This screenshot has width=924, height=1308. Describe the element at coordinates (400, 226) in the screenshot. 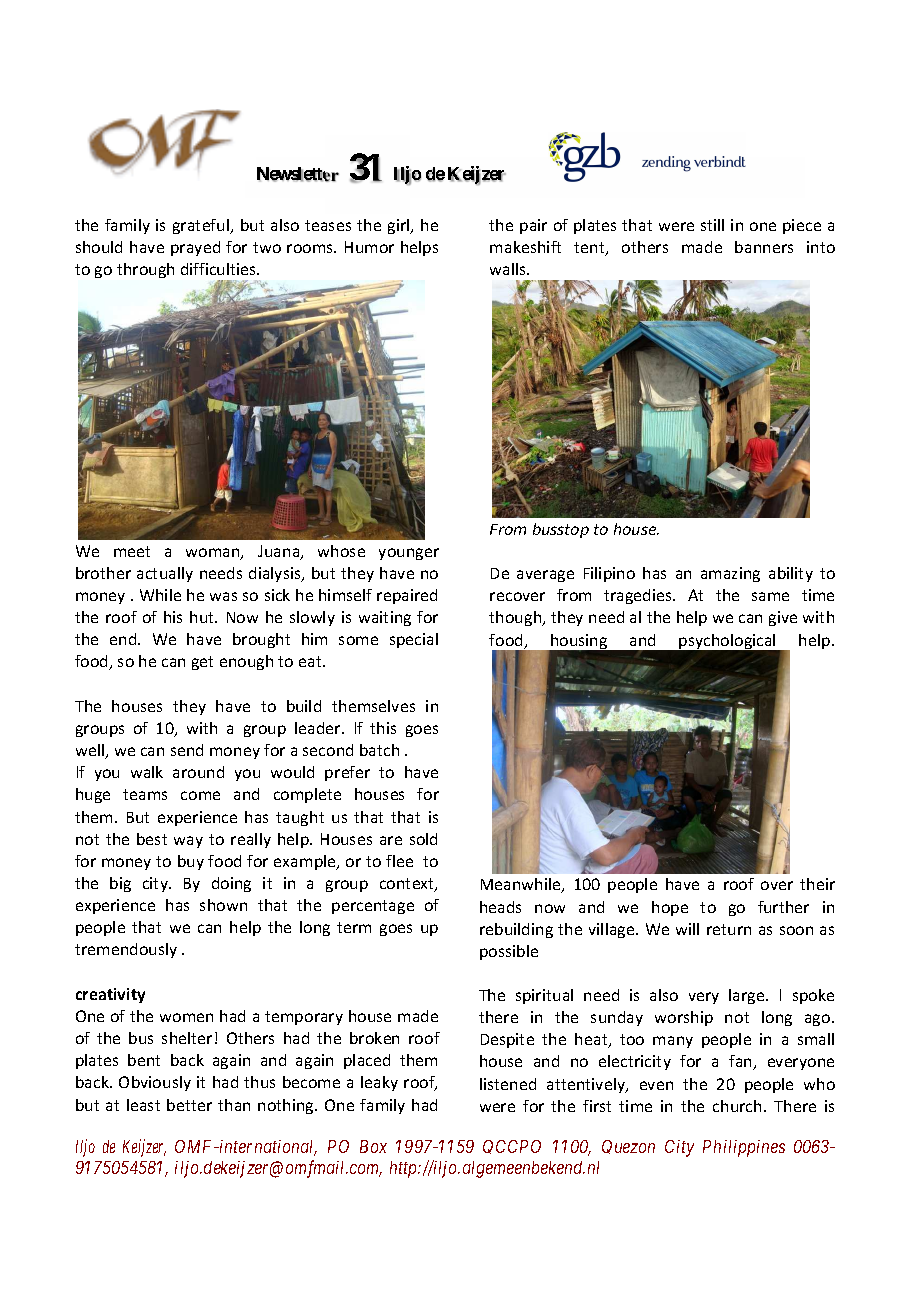

I see `girl` at that location.
